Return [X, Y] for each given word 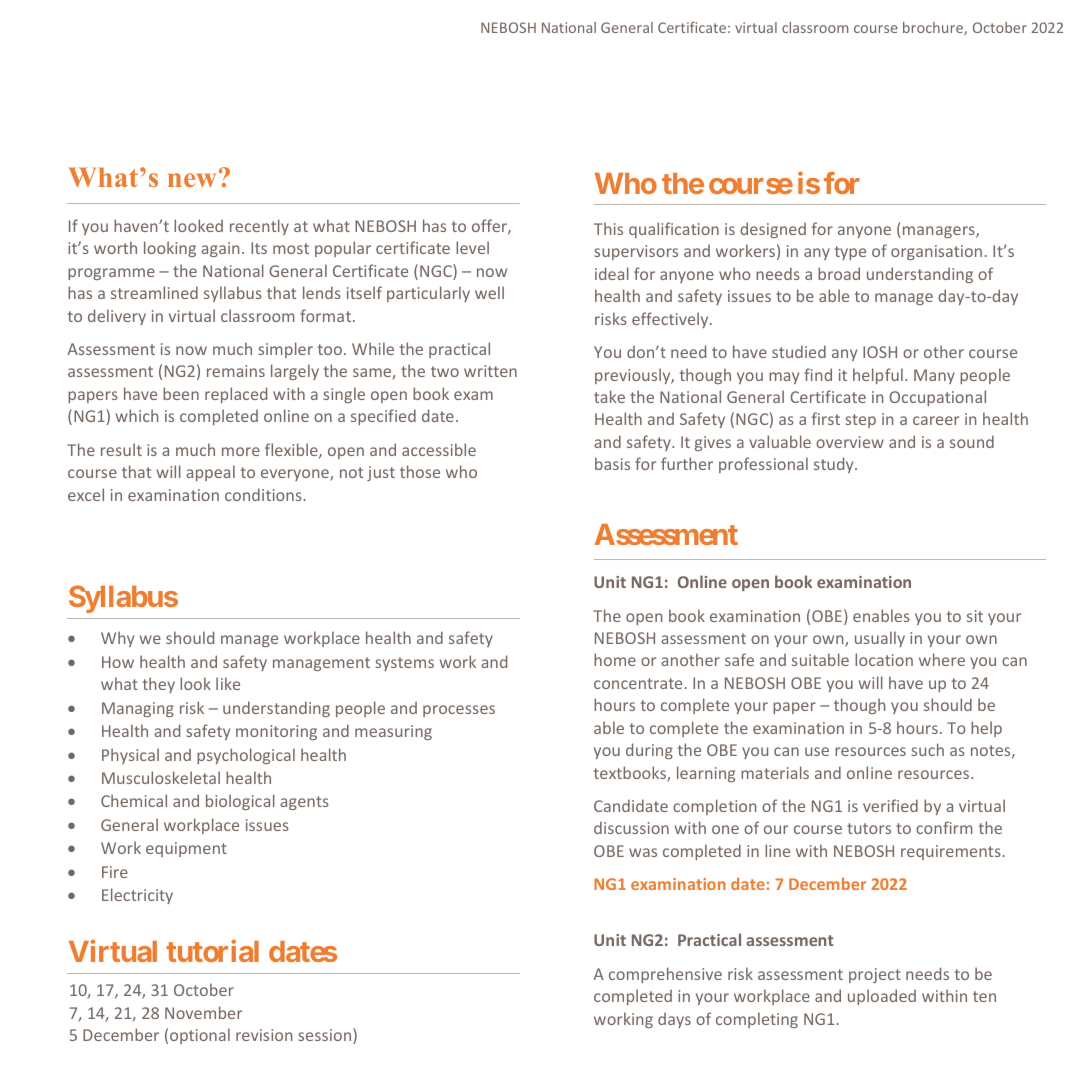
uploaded [882, 997]
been [181, 393]
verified [890, 805]
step [860, 421]
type [850, 253]
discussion [631, 827]
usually [880, 639]
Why [117, 639]
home [615, 659]
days [674, 1020]
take [609, 396]
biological [240, 802]
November [203, 1012]
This [608, 228]
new [192, 180]
